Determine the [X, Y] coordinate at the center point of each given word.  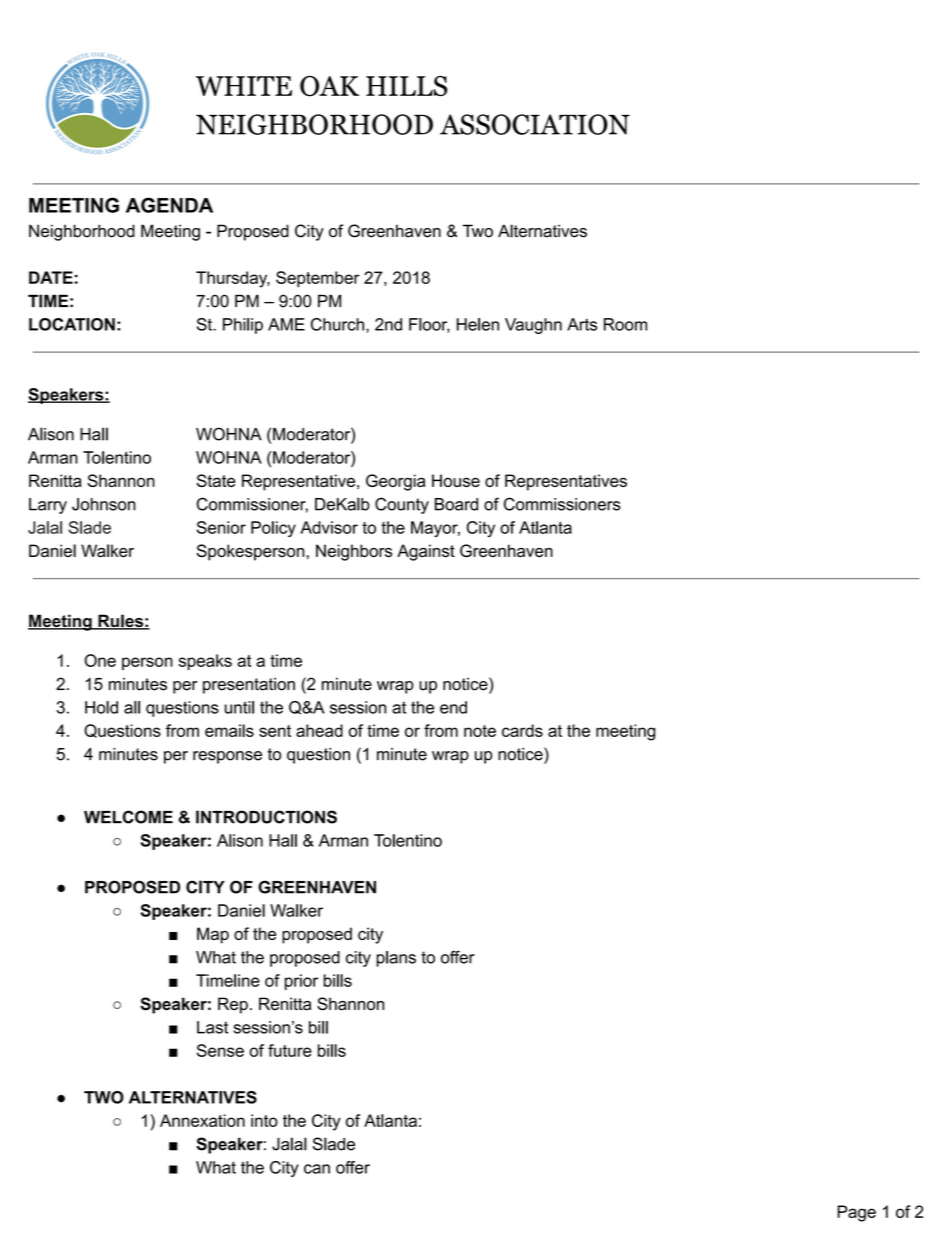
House [456, 480]
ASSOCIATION [535, 124]
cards [522, 730]
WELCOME [128, 817]
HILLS [406, 86]
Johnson [104, 504]
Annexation [202, 1120]
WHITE [244, 86]
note [480, 731]
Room [625, 324]
